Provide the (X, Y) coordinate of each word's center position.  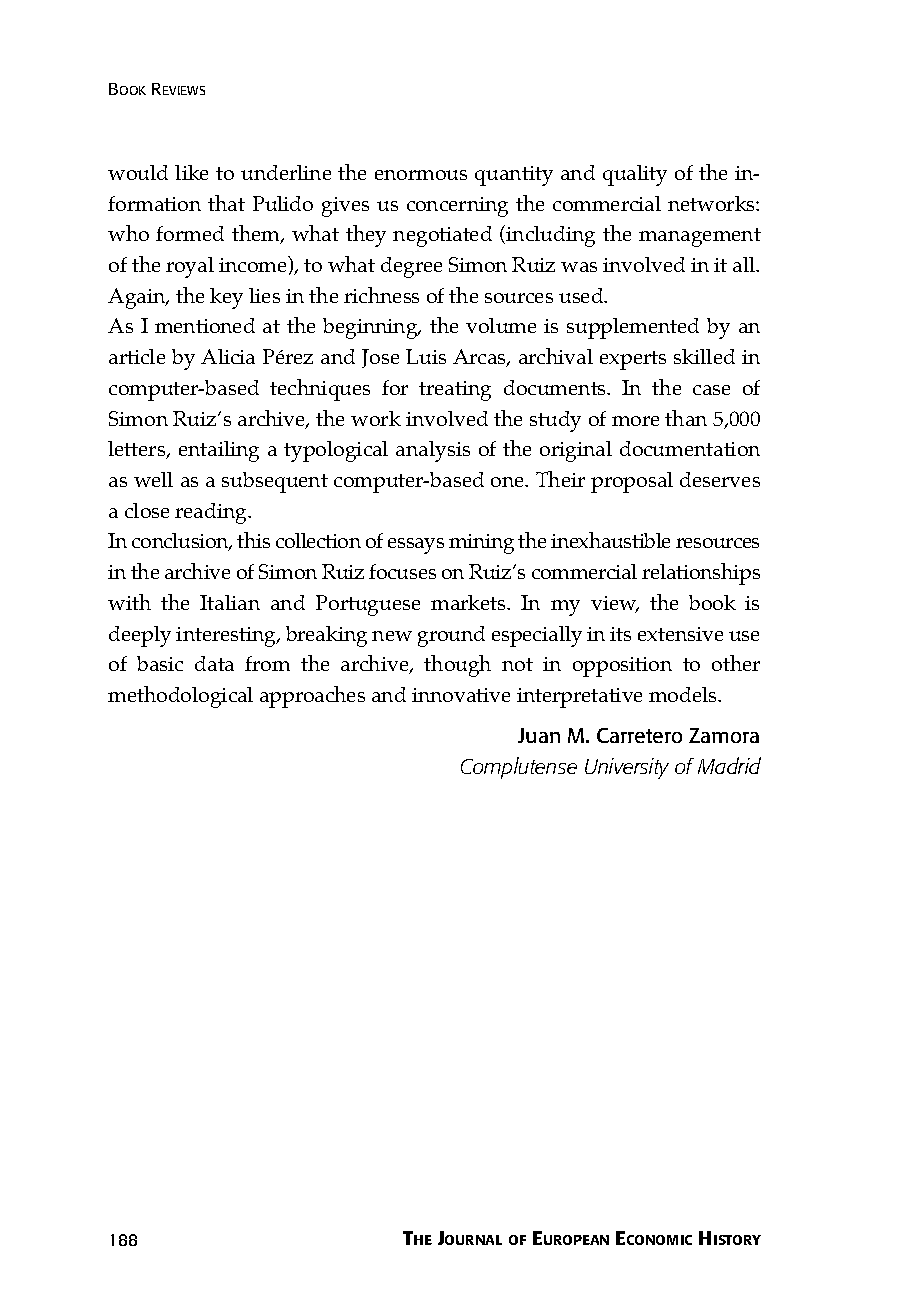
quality (635, 175)
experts (633, 360)
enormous (421, 175)
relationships (701, 574)
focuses (402, 571)
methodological (180, 697)
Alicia (228, 356)
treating (455, 391)
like (191, 172)
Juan (539, 735)
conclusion (181, 542)
